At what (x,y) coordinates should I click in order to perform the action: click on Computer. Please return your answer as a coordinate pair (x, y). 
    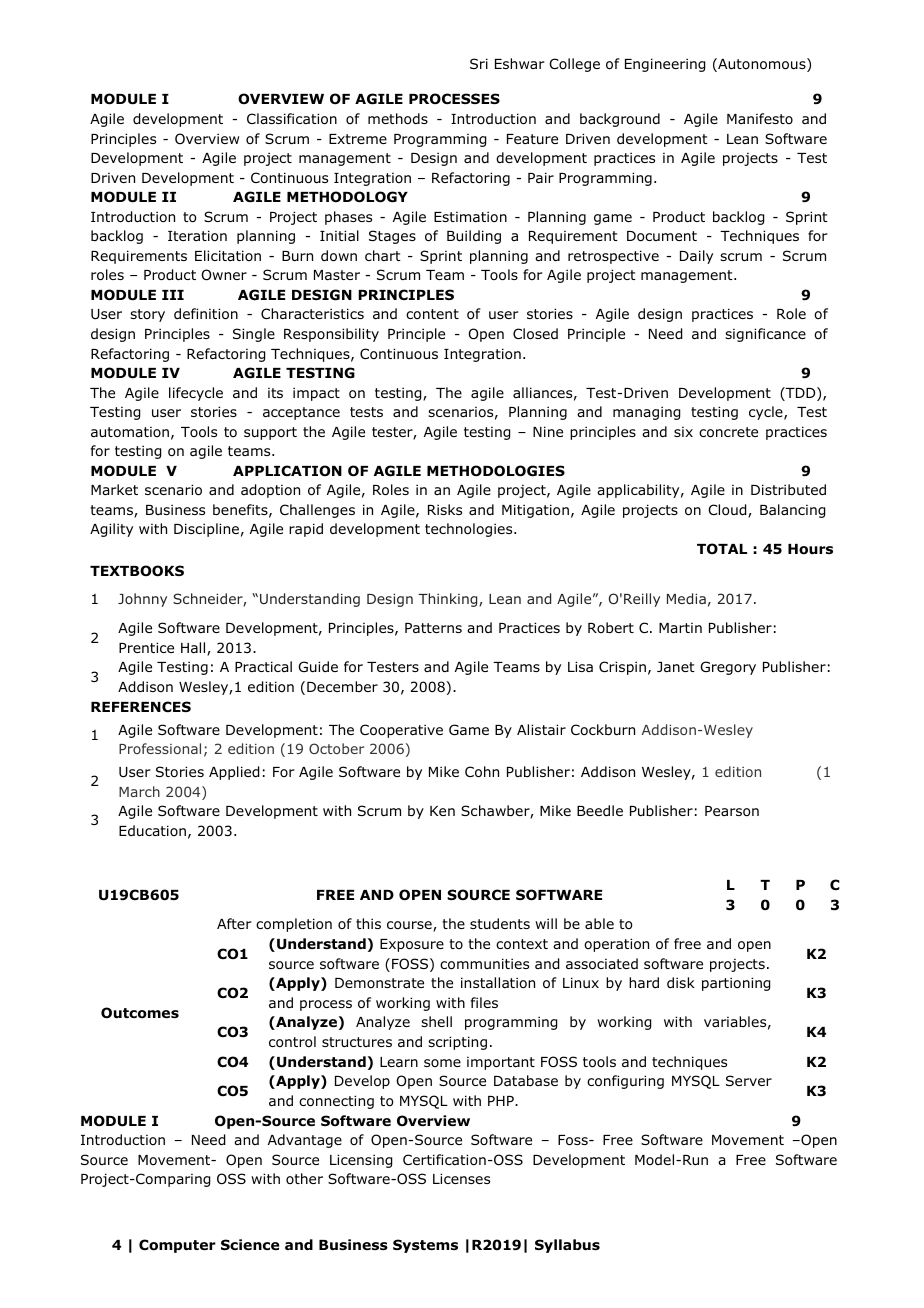
    Looking at the image, I should click on (177, 1246).
